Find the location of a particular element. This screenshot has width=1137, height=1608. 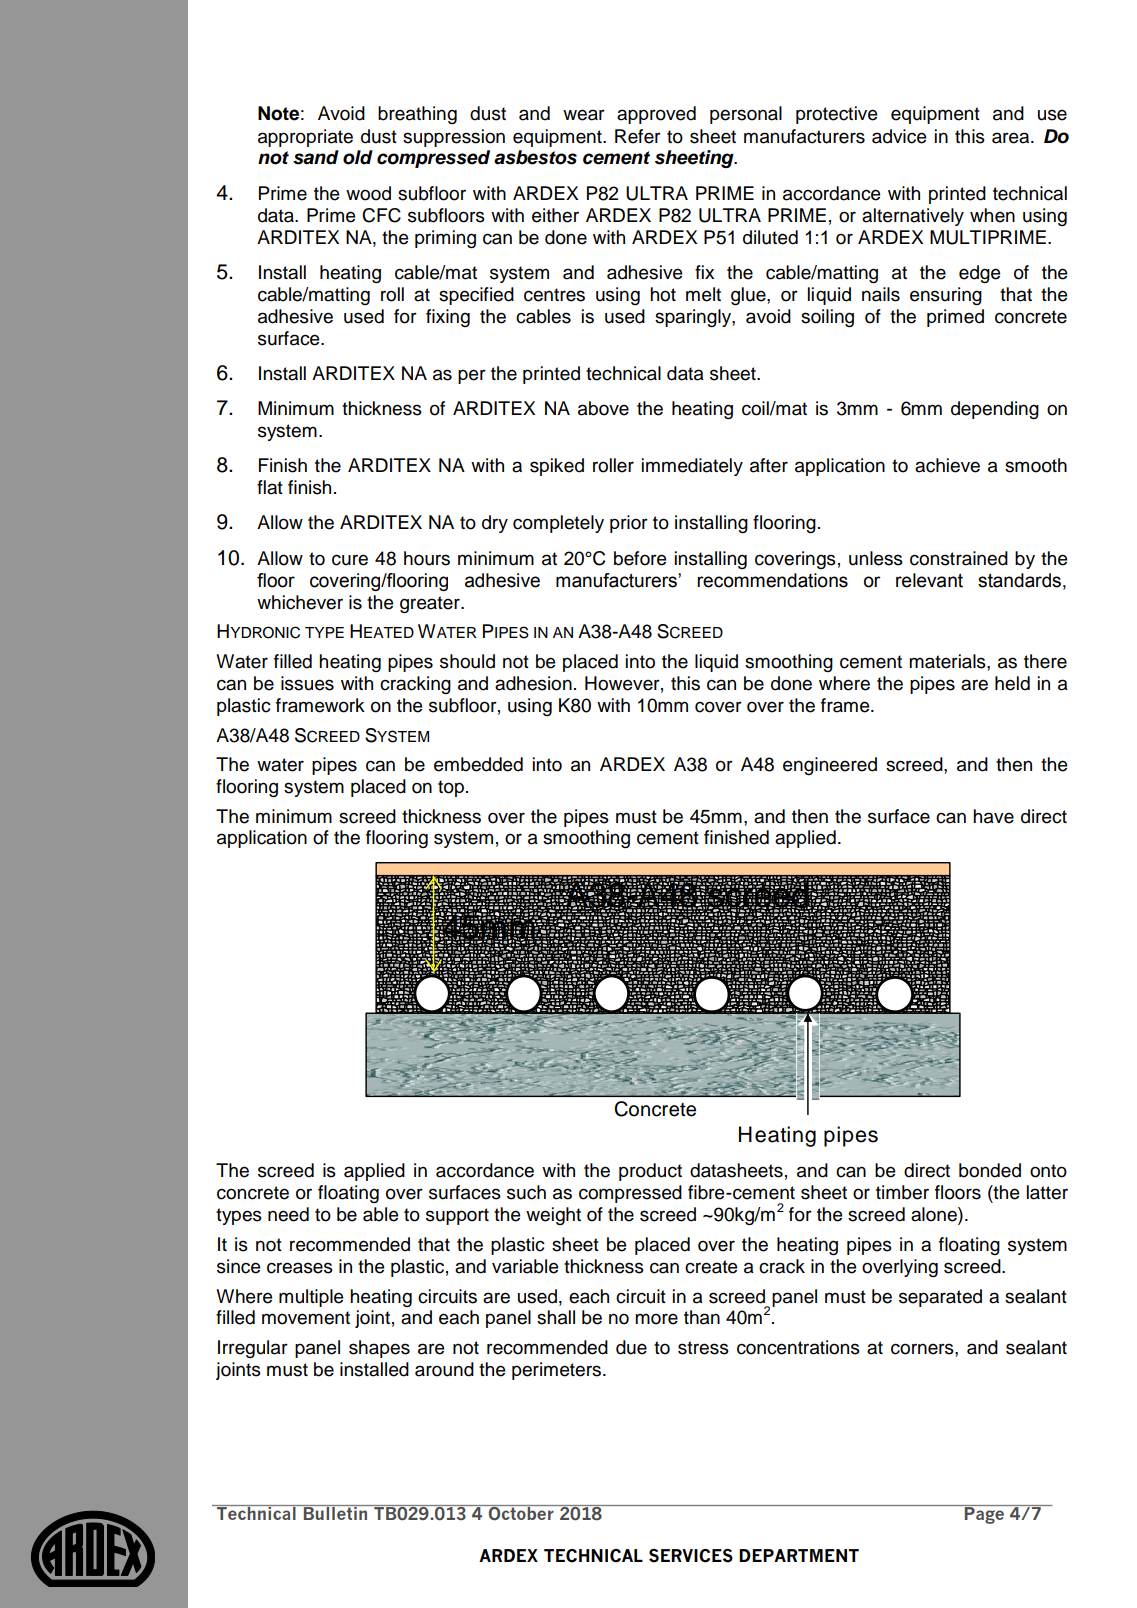

top is located at coordinates (451, 788).
